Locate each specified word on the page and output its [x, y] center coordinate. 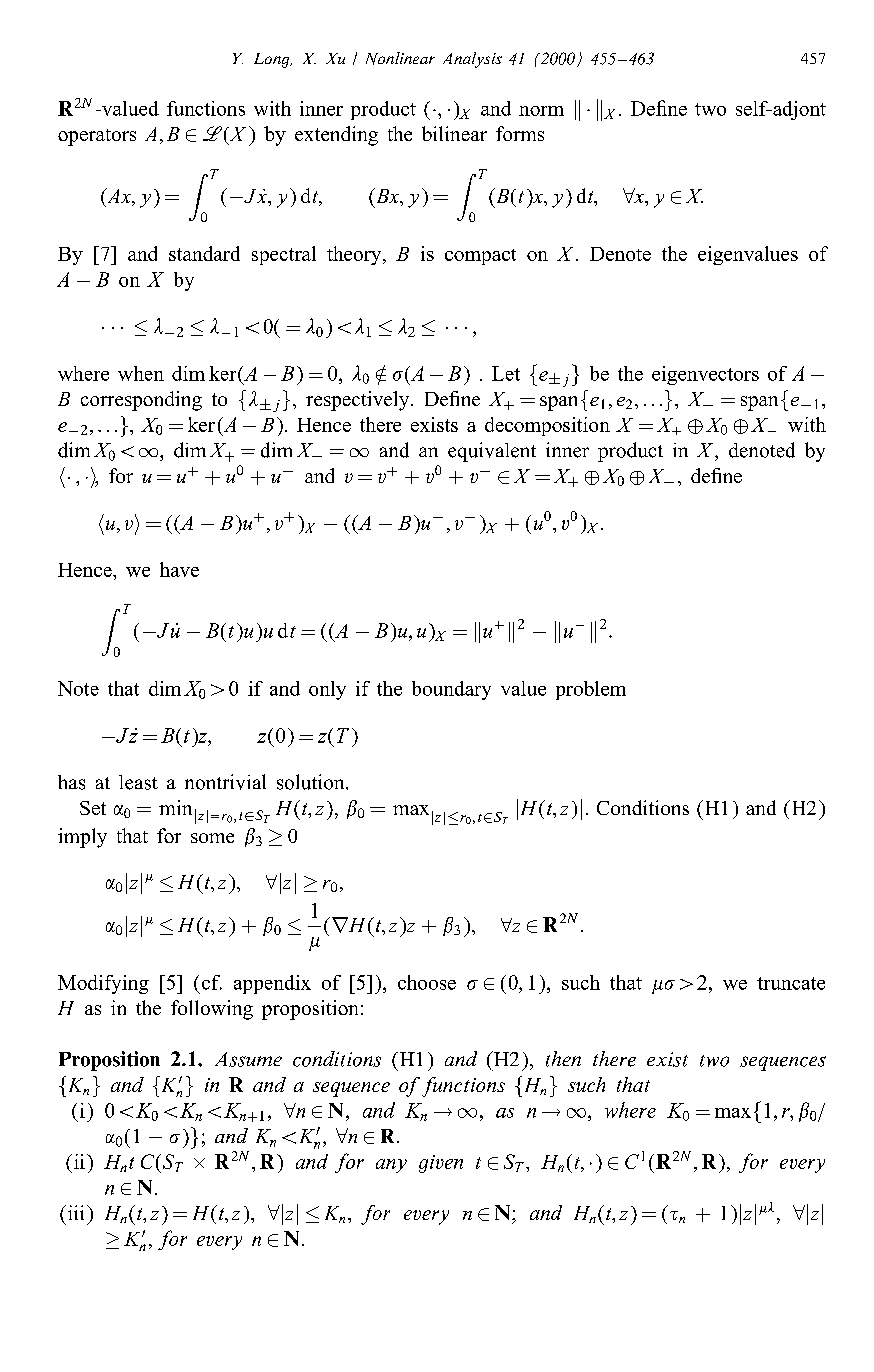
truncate [791, 983]
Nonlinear [400, 58]
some [212, 838]
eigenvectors [705, 375]
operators [97, 137]
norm [541, 111]
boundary [451, 690]
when [141, 373]
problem [591, 690]
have [179, 569]
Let [506, 373]
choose [427, 982]
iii [76, 1212]
